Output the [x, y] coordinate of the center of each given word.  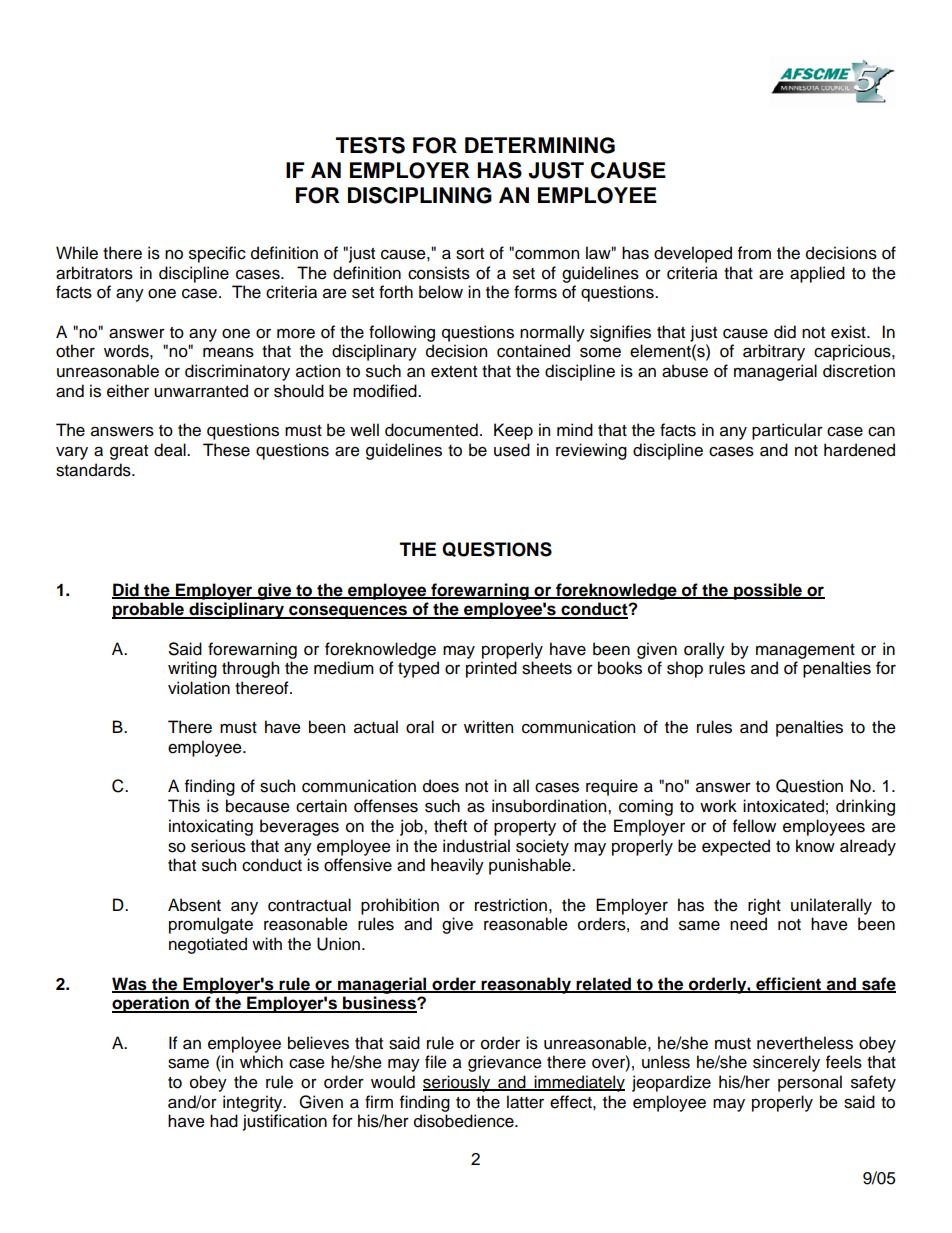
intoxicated [783, 806]
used [512, 450]
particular [787, 431]
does [441, 786]
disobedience [465, 1121]
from [754, 253]
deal [171, 450]
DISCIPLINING [420, 195]
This [184, 806]
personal [810, 1083]
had [224, 1121]
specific [217, 254]
